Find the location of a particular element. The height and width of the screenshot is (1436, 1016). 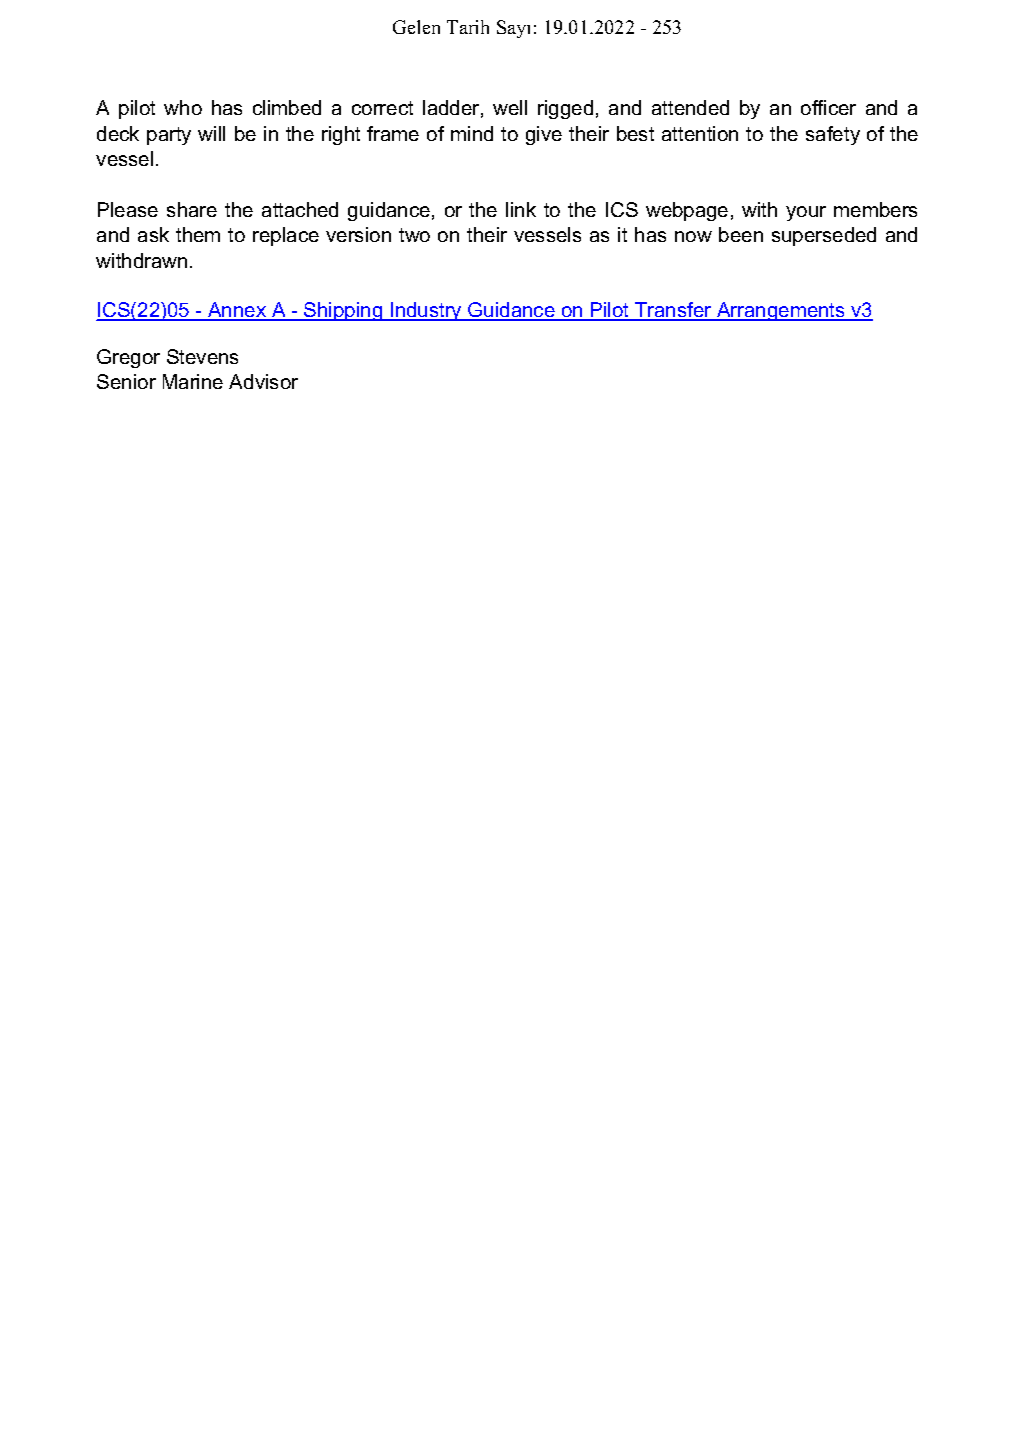

share is located at coordinates (192, 209).
